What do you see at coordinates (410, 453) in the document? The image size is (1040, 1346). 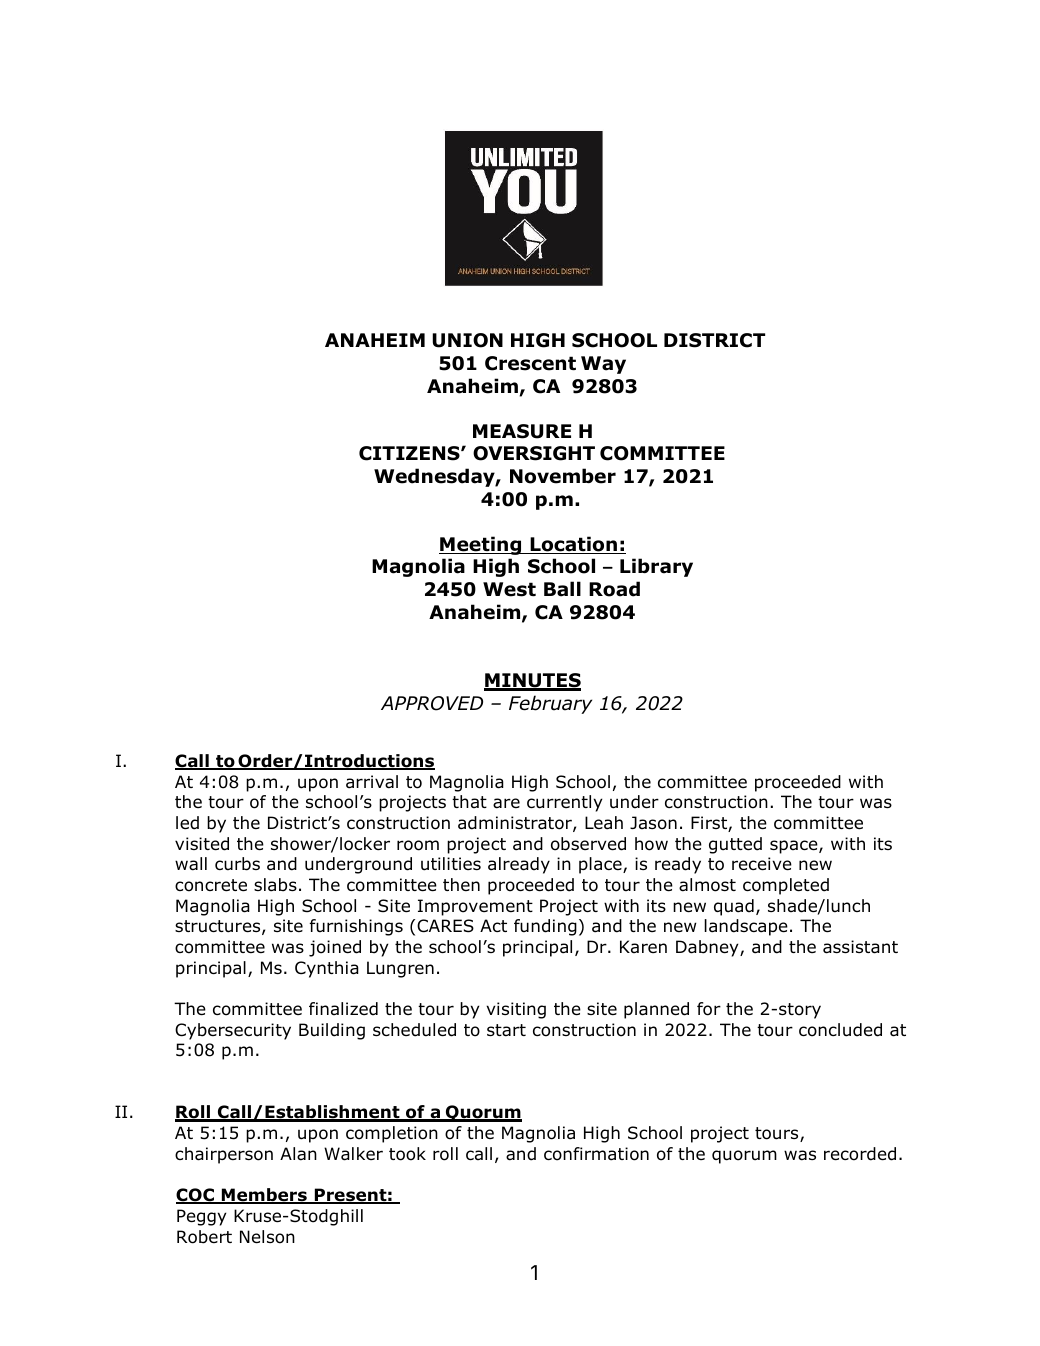 I see `CITIZENS` at bounding box center [410, 453].
